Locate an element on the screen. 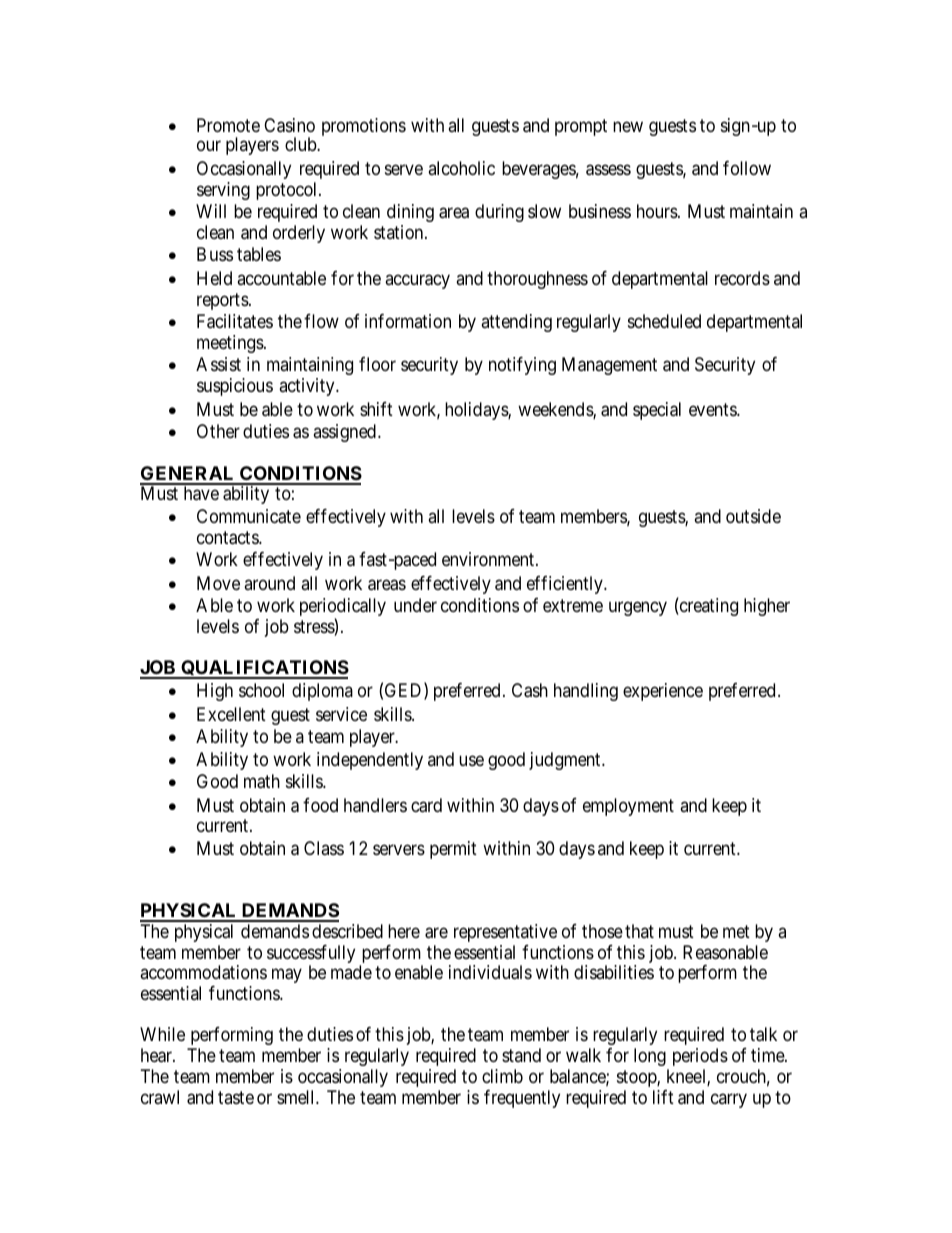 The height and width of the screenshot is (1233, 952). events is located at coordinates (713, 409).
